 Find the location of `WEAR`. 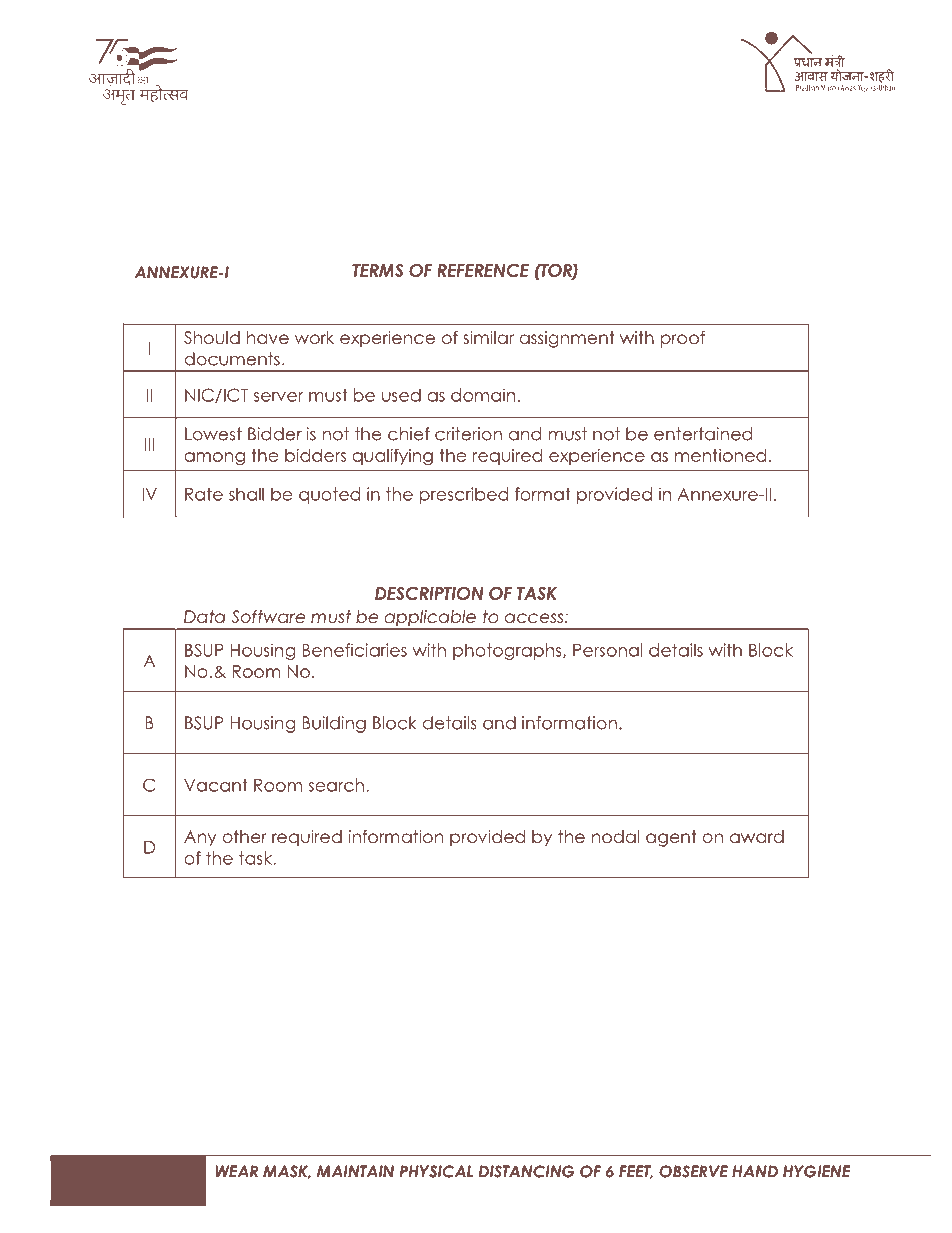

WEAR is located at coordinates (236, 1171).
